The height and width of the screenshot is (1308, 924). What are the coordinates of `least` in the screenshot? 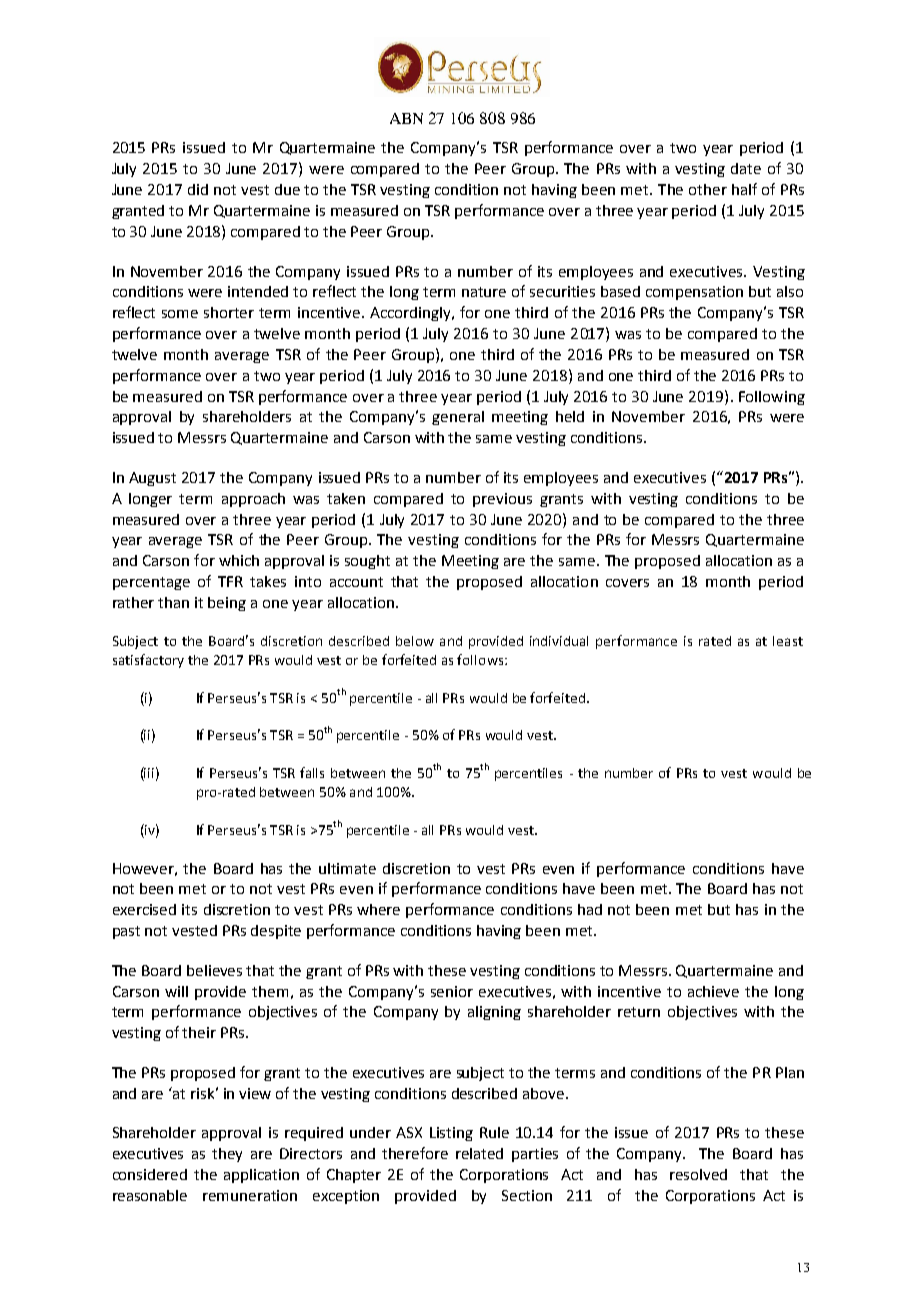 It's located at (788, 641).
